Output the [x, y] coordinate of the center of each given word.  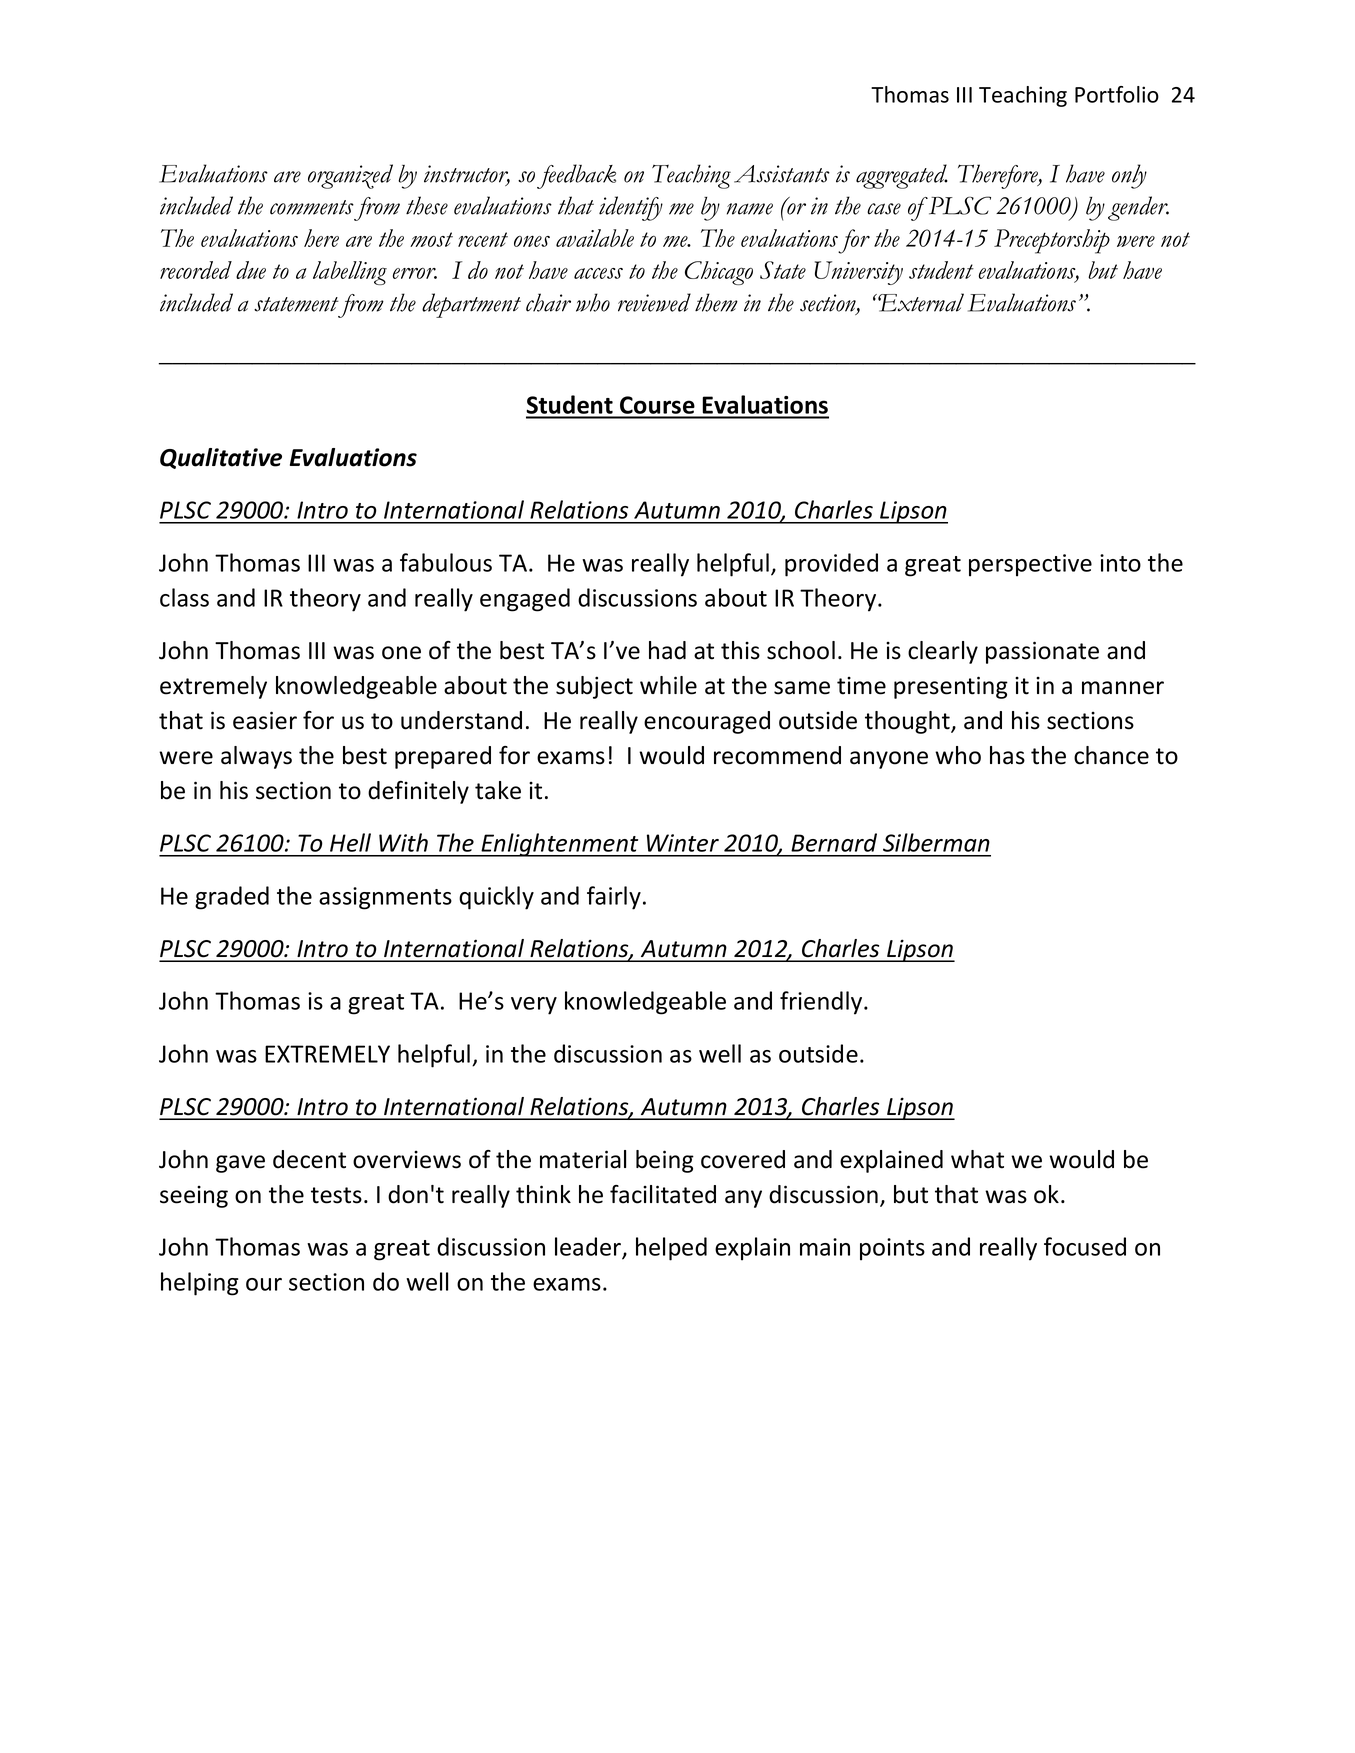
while [668, 685]
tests [336, 1195]
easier [265, 720]
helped [671, 1249]
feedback [576, 176]
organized [350, 176]
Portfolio [1117, 94]
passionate [1042, 652]
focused [1085, 1246]
